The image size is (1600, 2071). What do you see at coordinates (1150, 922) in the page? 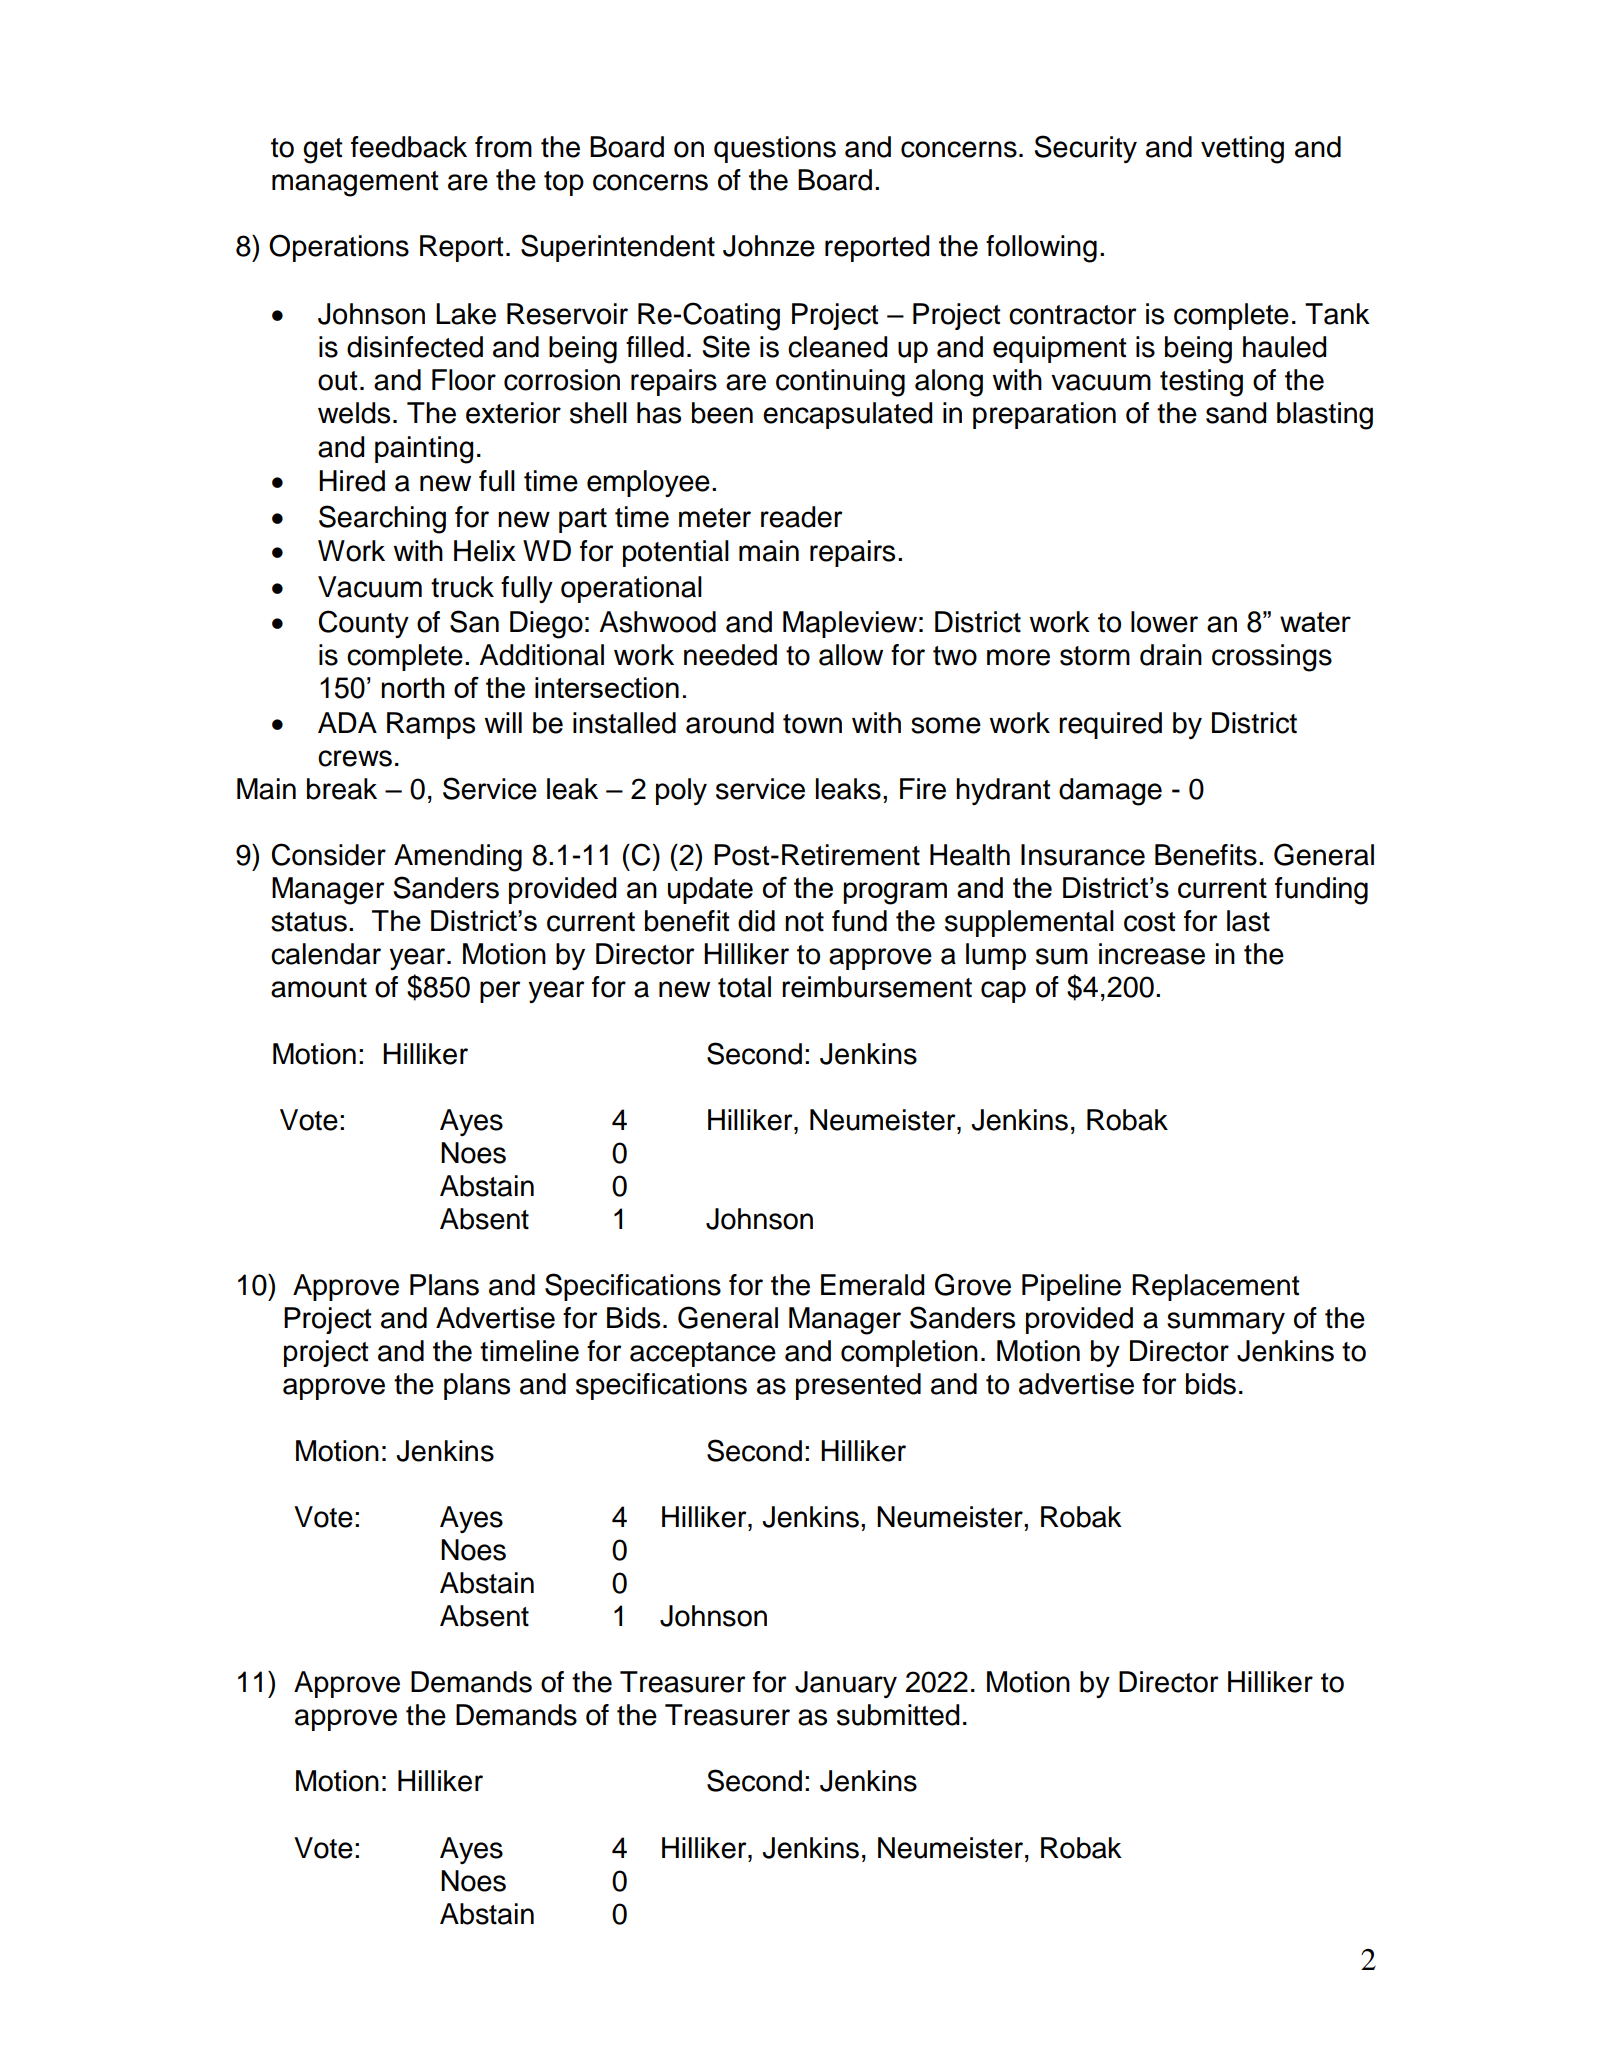
I see `cost` at bounding box center [1150, 922].
